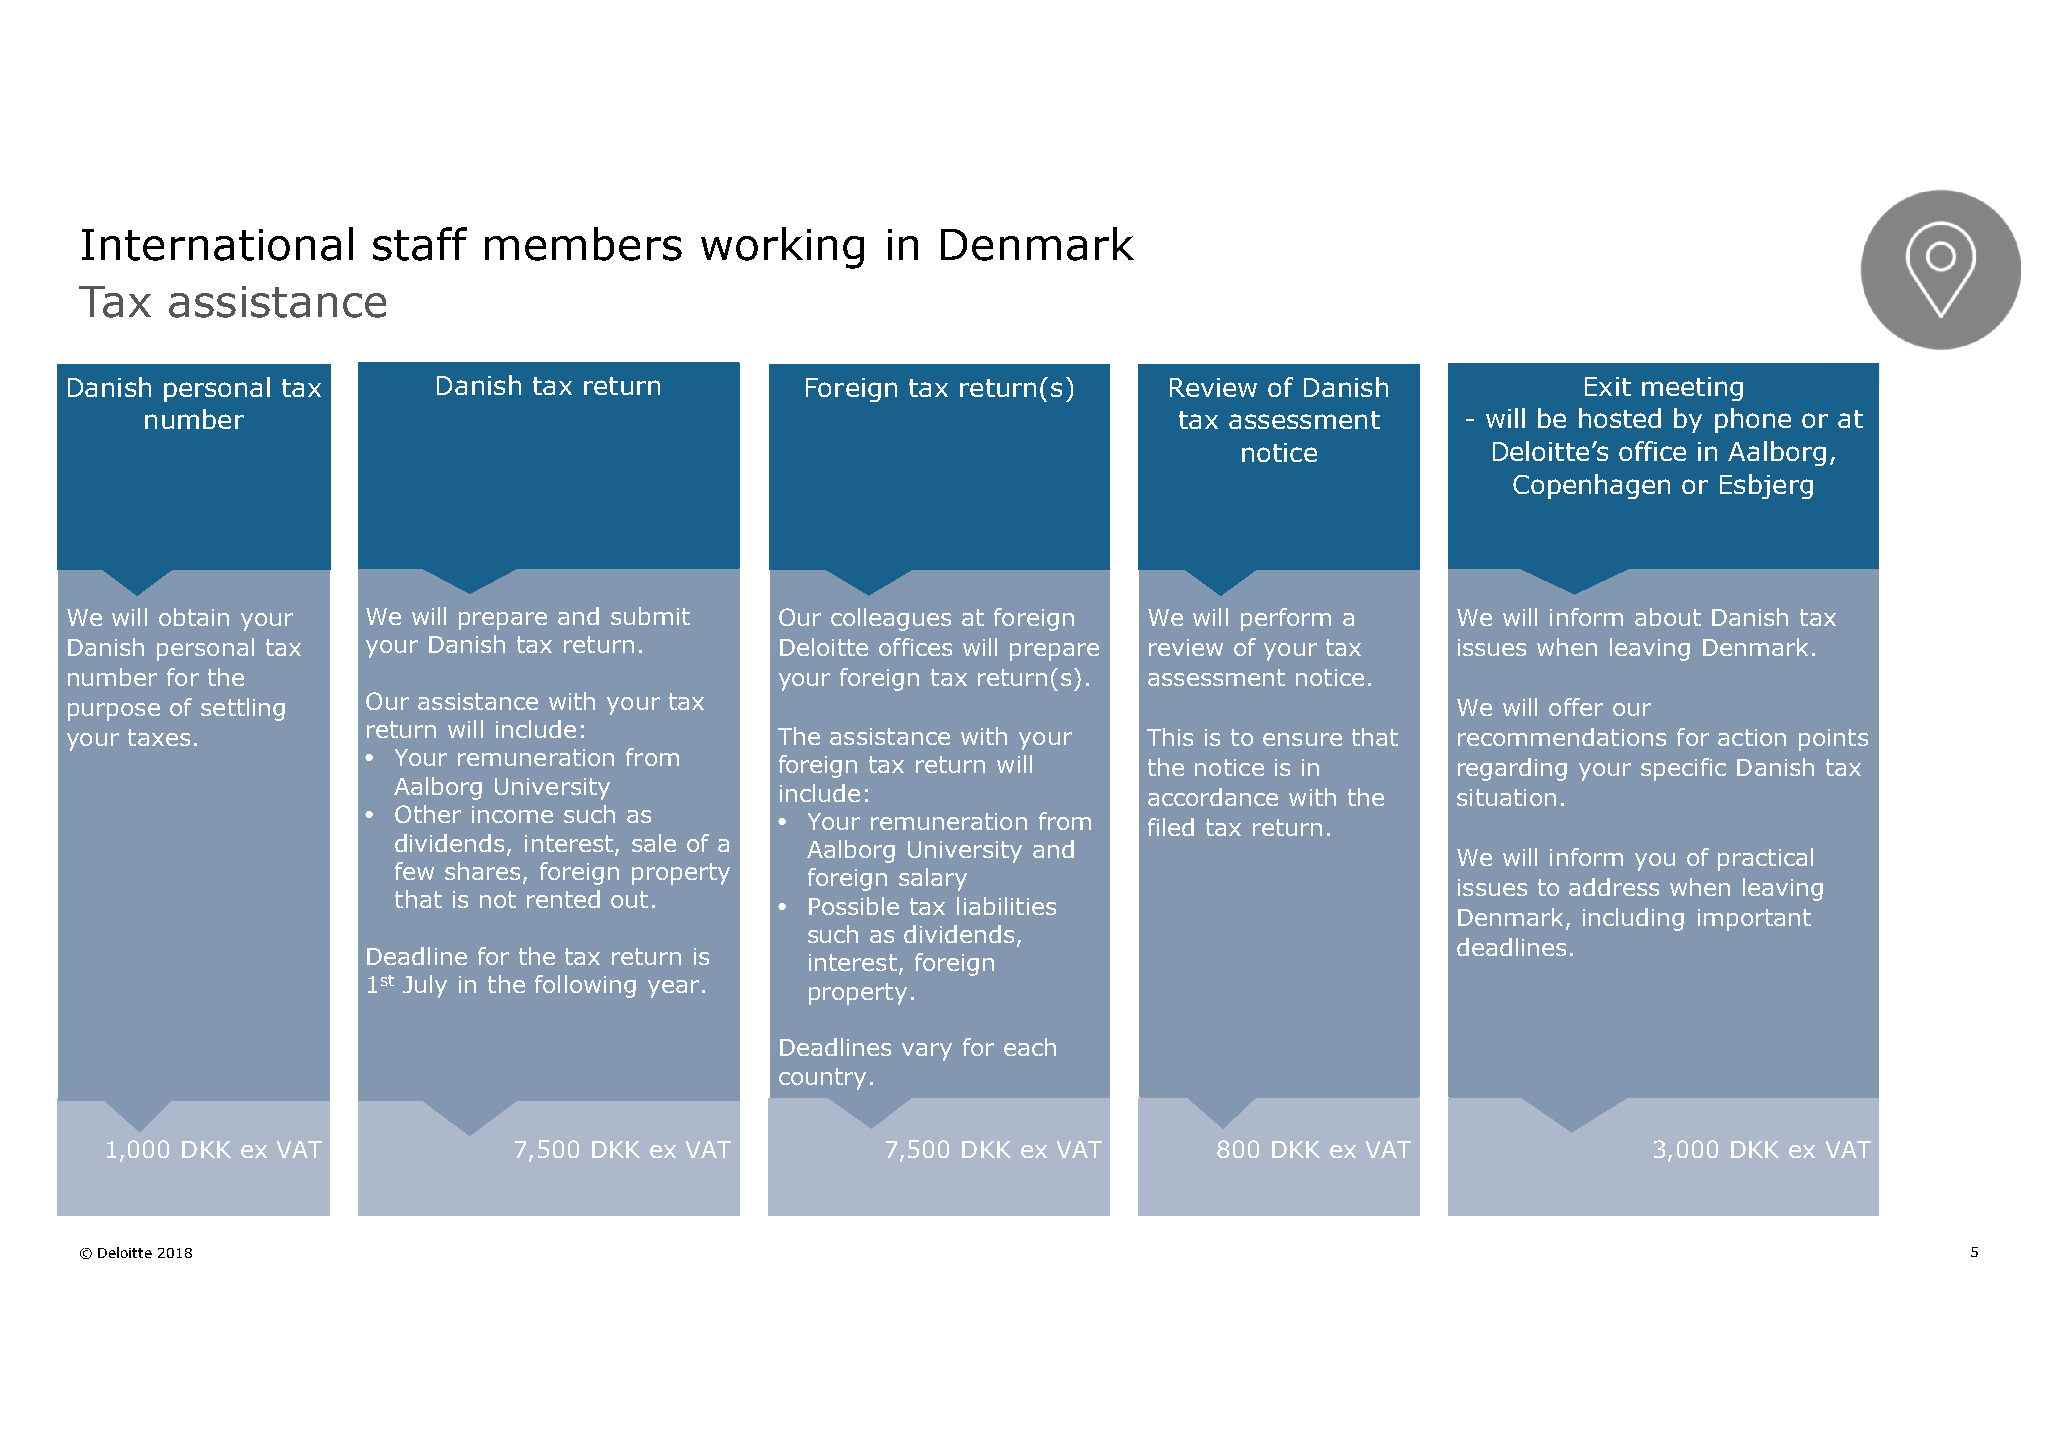 The image size is (2059, 1456). I want to click on vary, so click(927, 1052).
